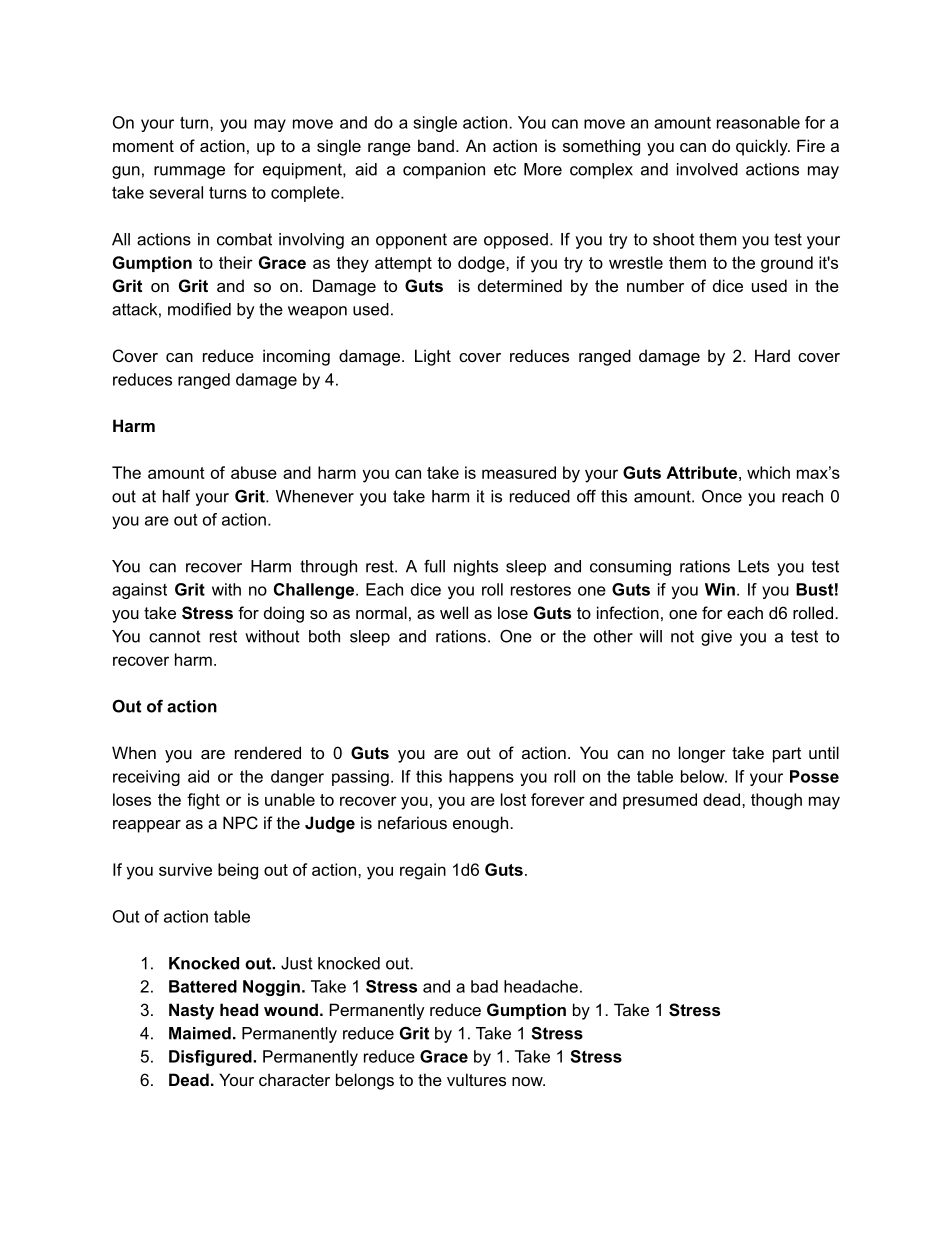 This screenshot has height=1233, width=952. What do you see at coordinates (189, 172) in the screenshot?
I see `rummage` at bounding box center [189, 172].
